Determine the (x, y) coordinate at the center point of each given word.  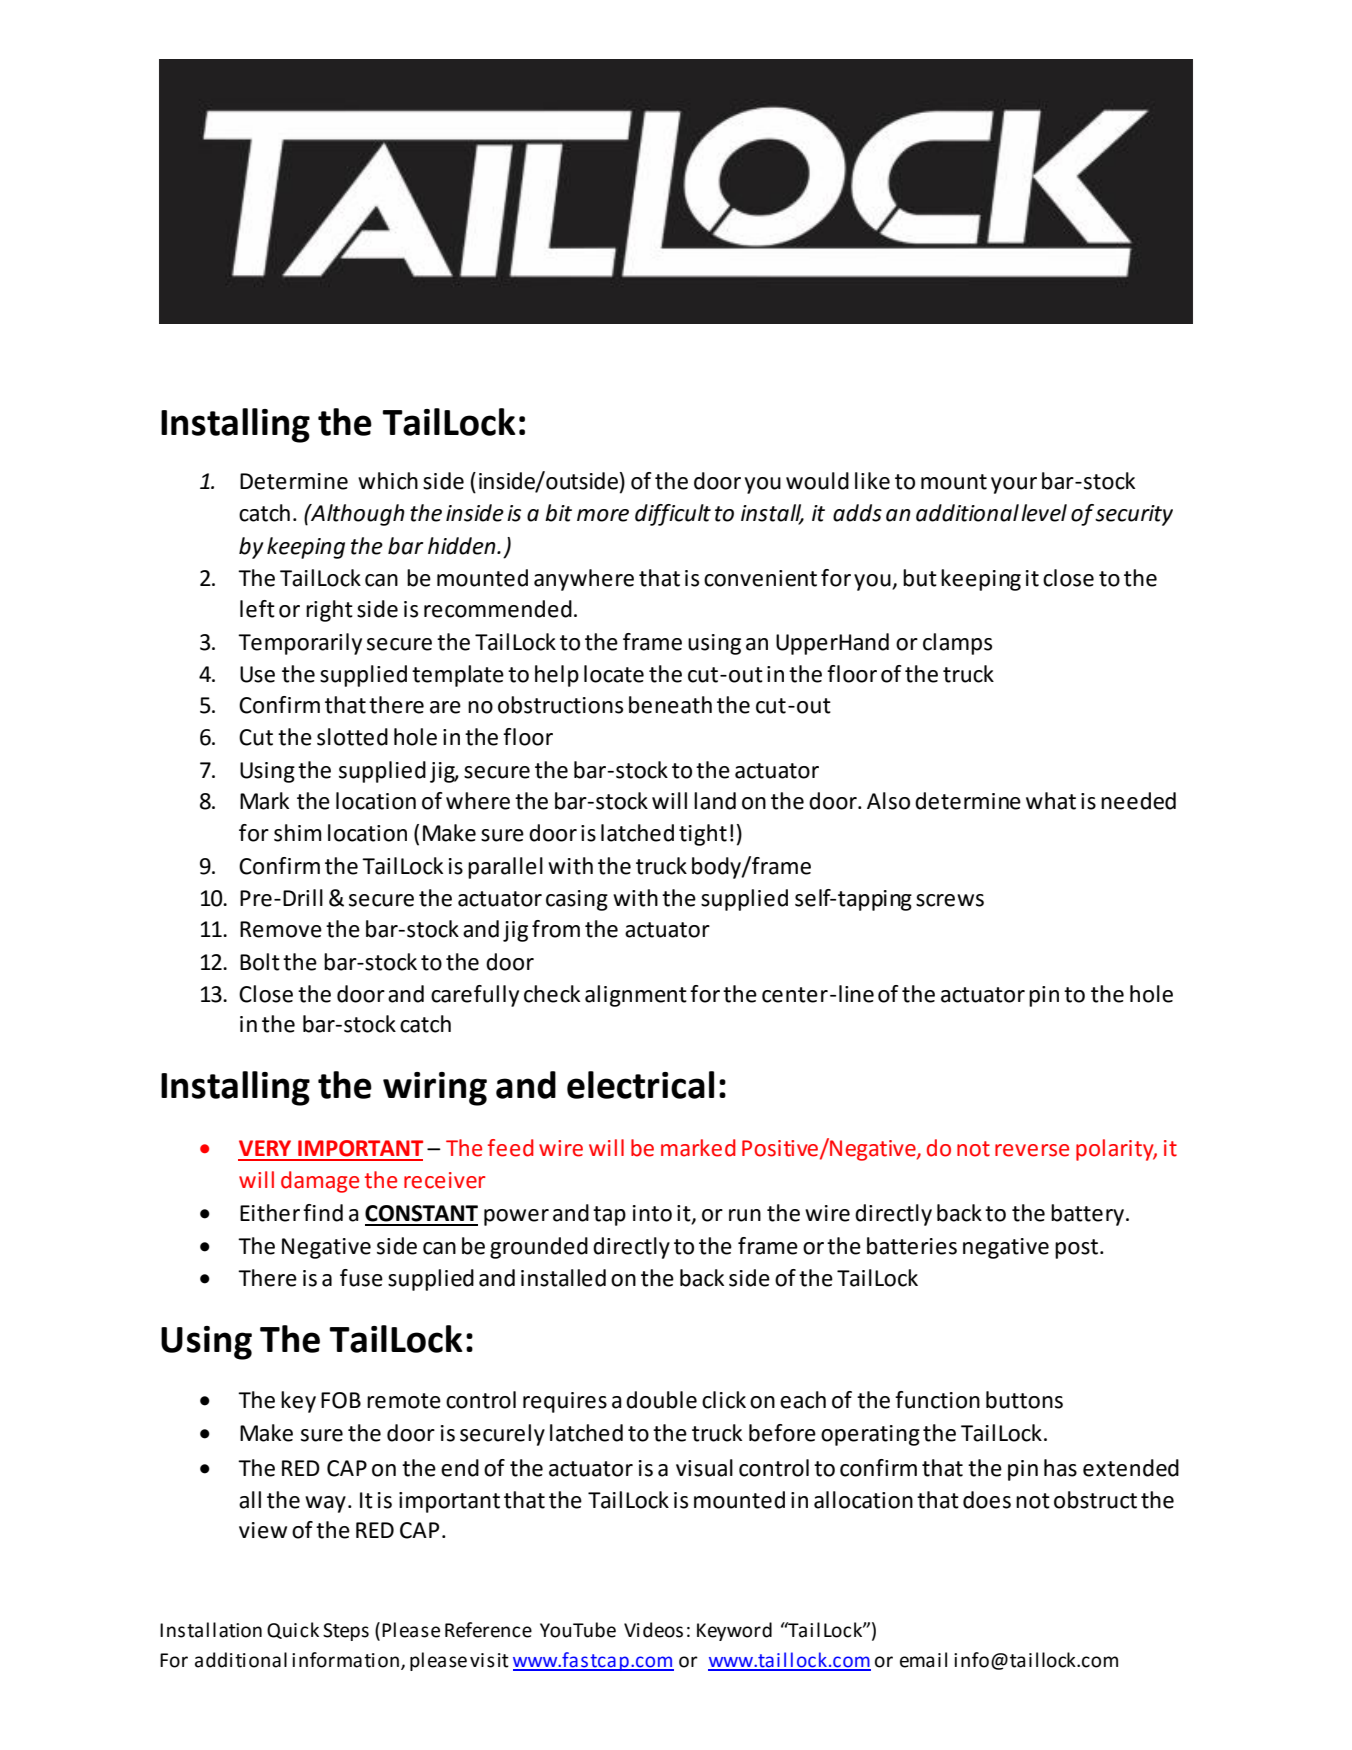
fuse (361, 1278)
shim (297, 833)
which (388, 481)
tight (703, 835)
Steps (346, 1632)
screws (950, 900)
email (923, 1660)
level (1044, 513)
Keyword (734, 1631)
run (745, 1215)
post (1078, 1249)
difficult (673, 515)
